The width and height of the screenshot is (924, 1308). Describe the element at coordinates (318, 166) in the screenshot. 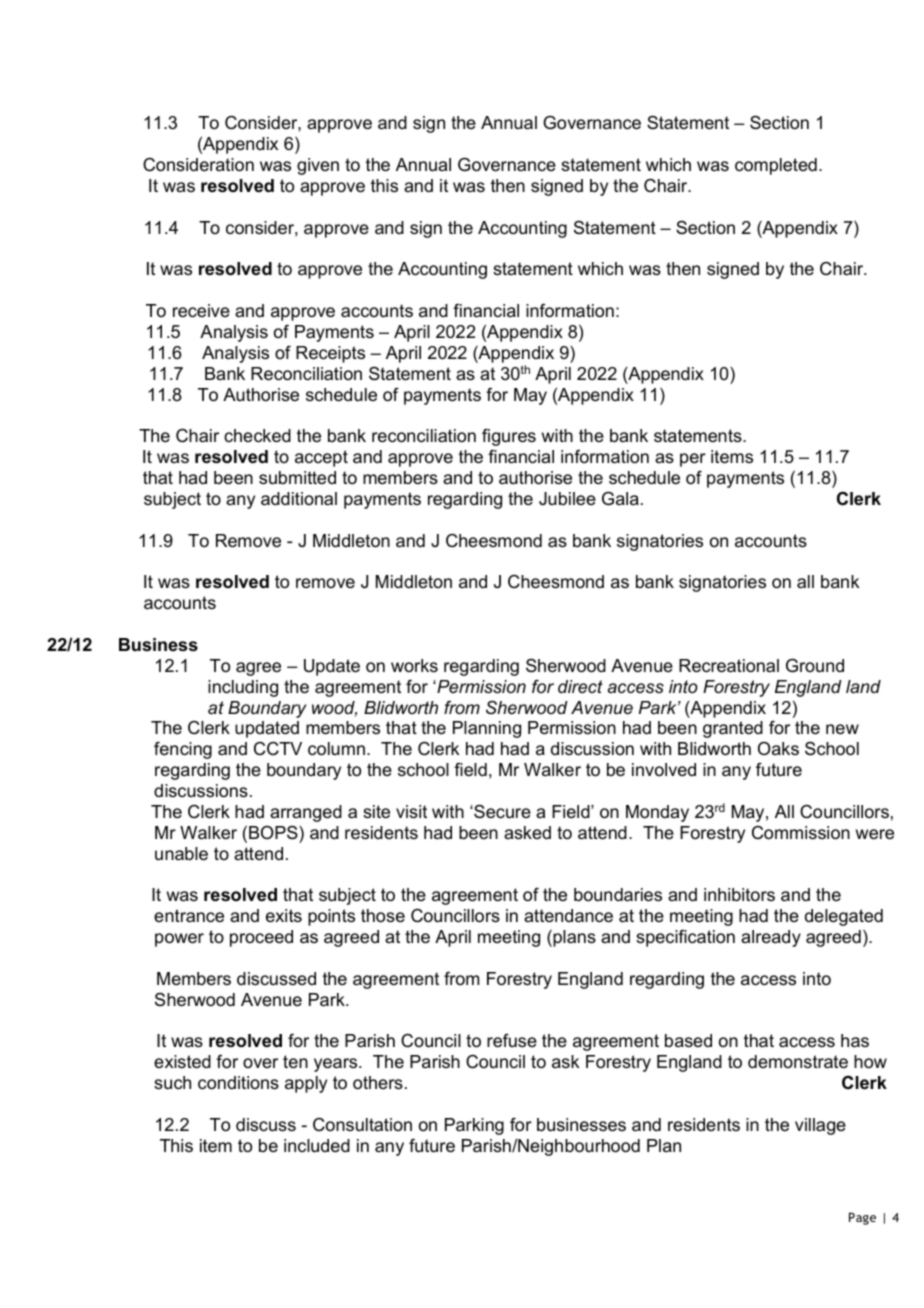

I see `given` at that location.
